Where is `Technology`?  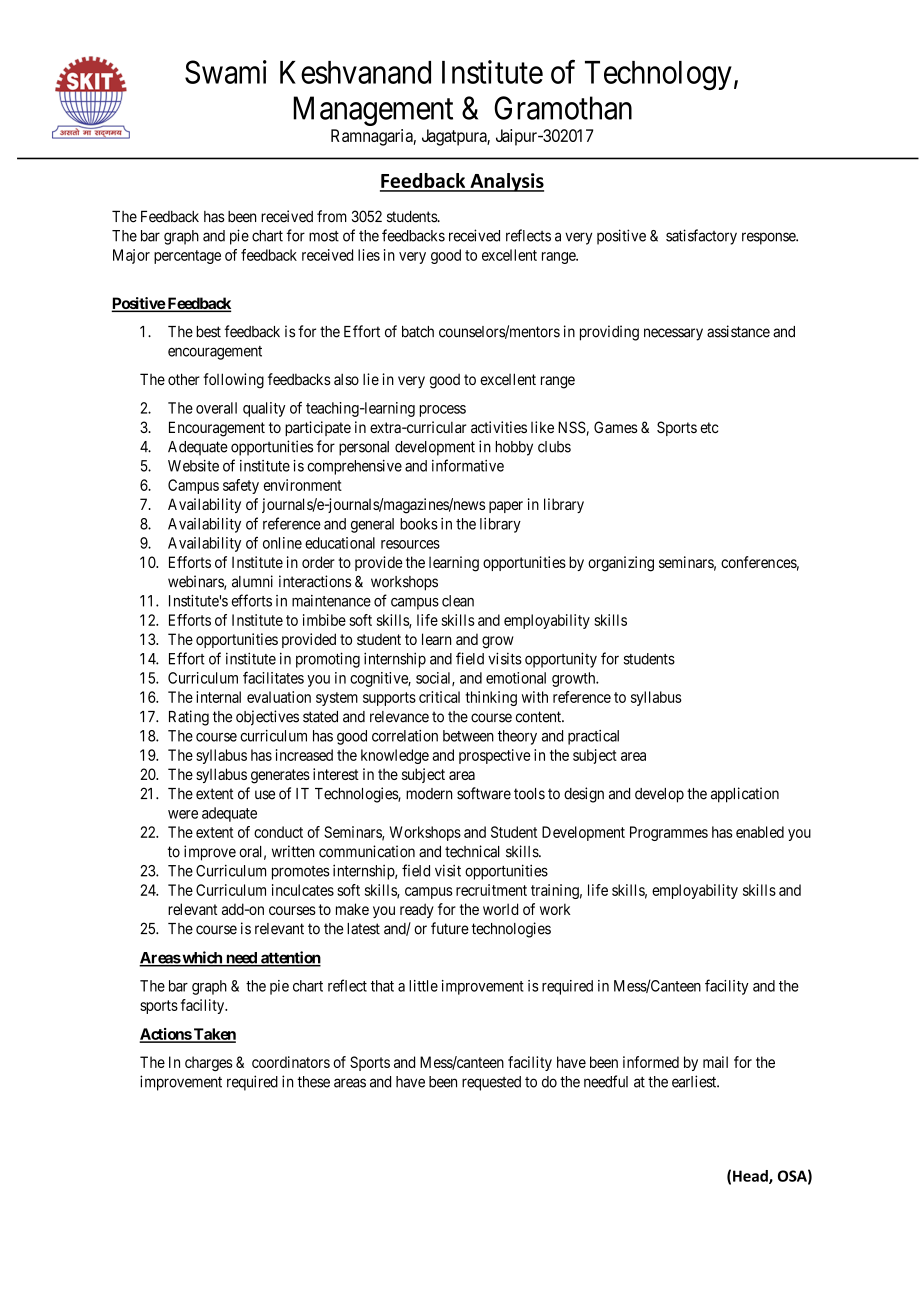 Technology is located at coordinates (658, 76).
